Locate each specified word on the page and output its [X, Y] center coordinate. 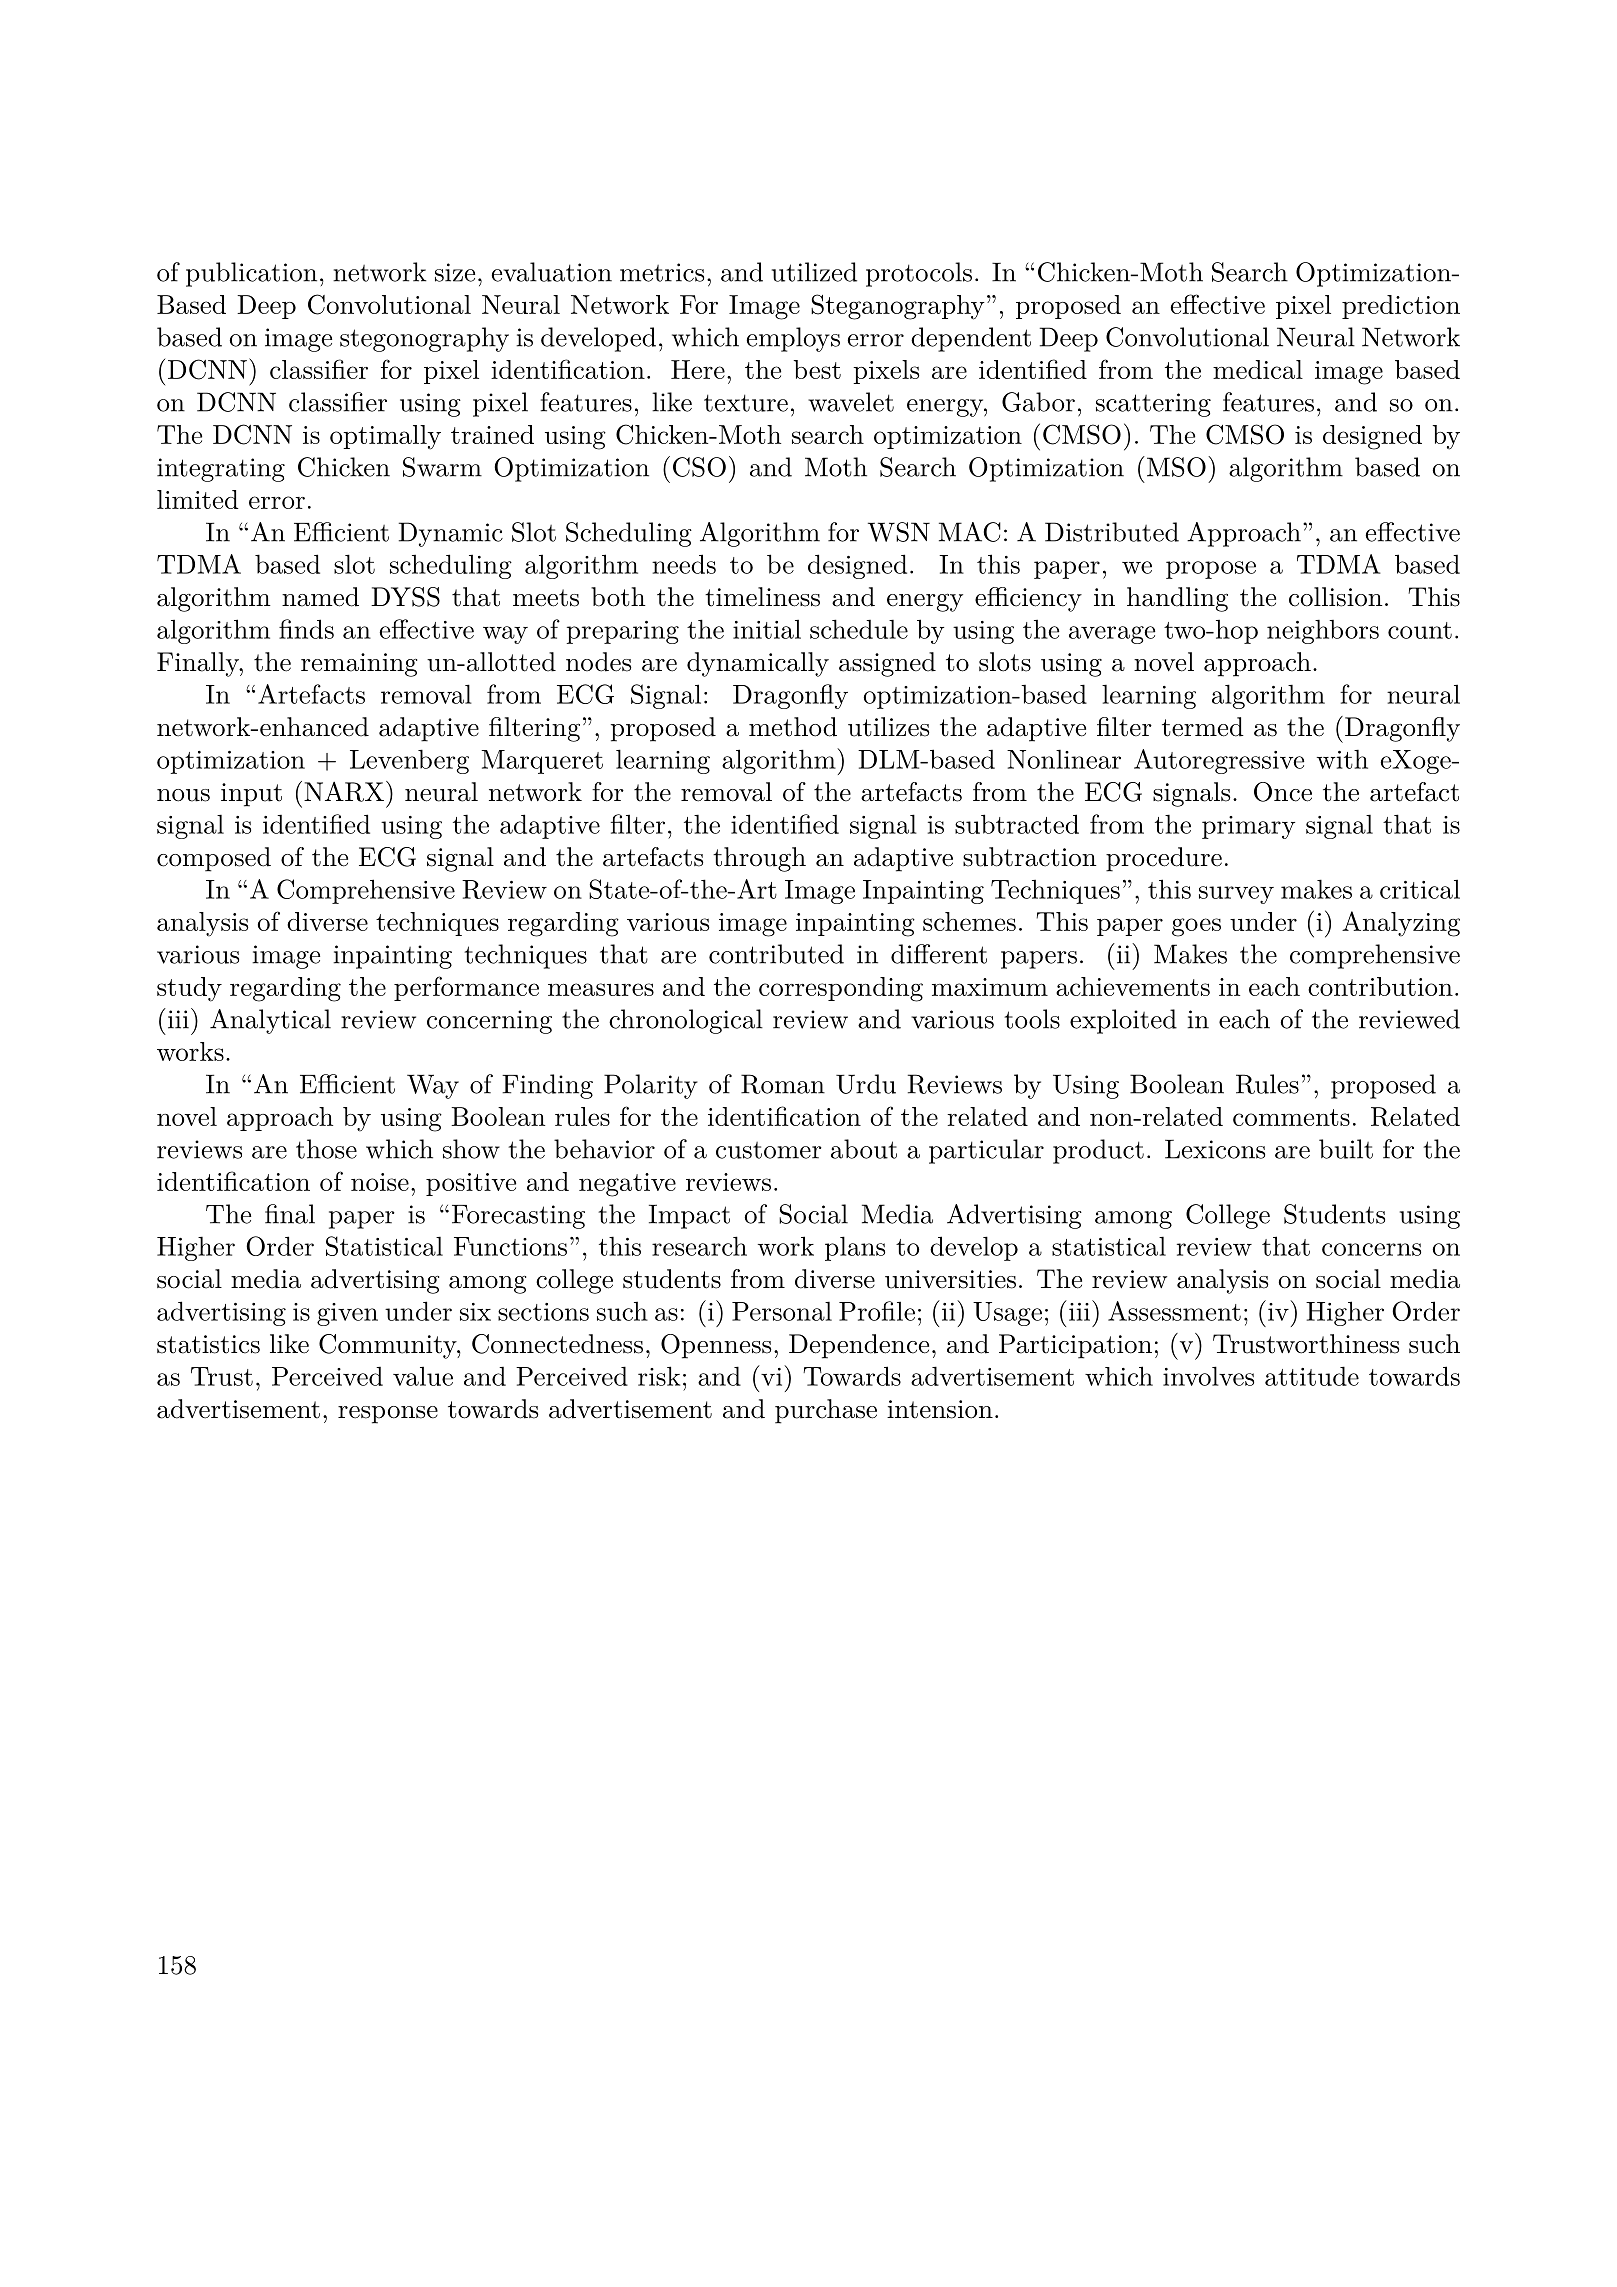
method [793, 727]
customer [769, 1150]
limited [198, 499]
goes [1196, 927]
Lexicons [1215, 1149]
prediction [1401, 307]
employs [793, 339]
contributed [776, 954]
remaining [359, 665]
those [326, 1149]
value [423, 1376]
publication [251, 274]
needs [684, 564]
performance [466, 988]
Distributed [1112, 532]
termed [1203, 727]
